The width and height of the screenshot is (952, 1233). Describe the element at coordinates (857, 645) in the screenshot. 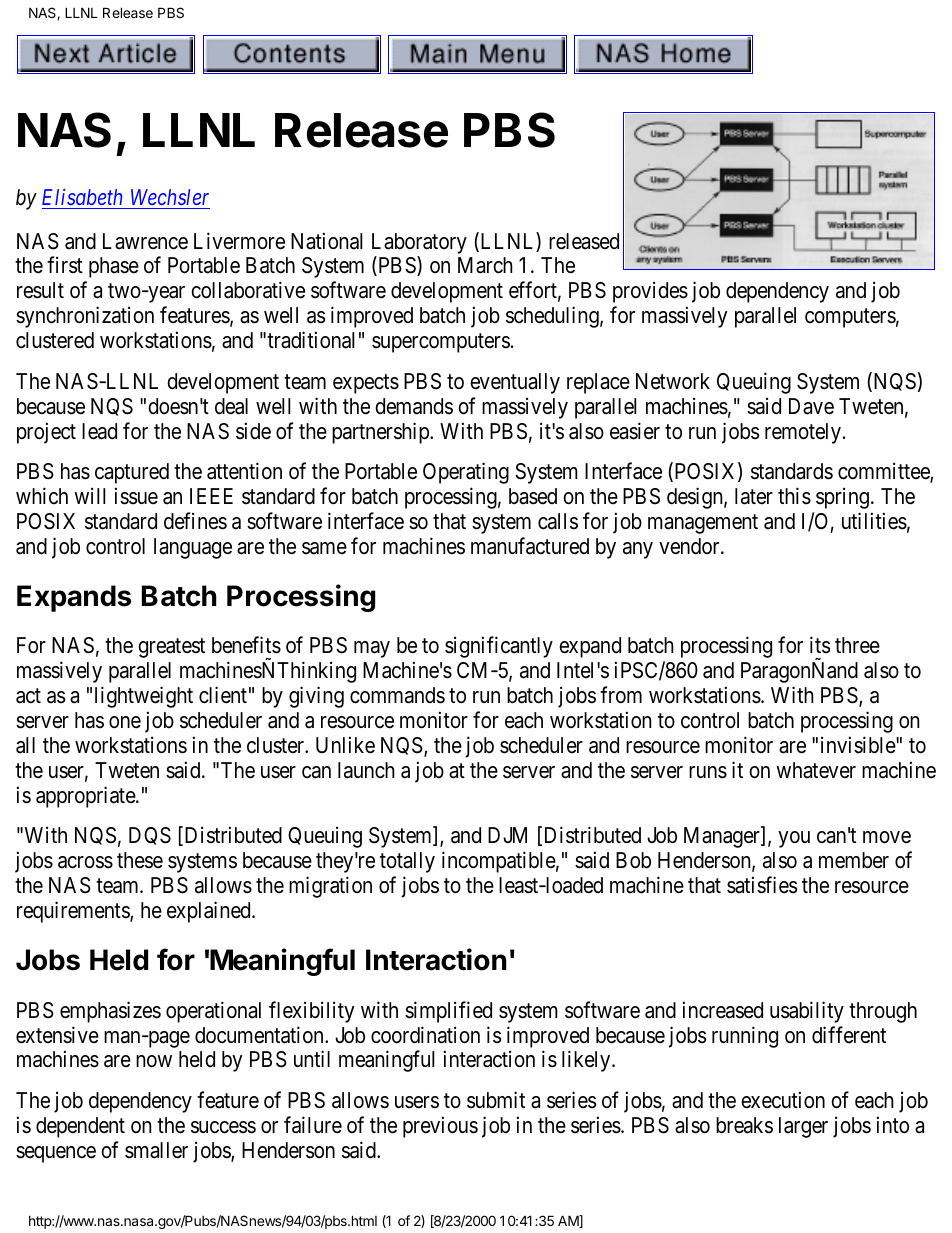

I see `three` at that location.
